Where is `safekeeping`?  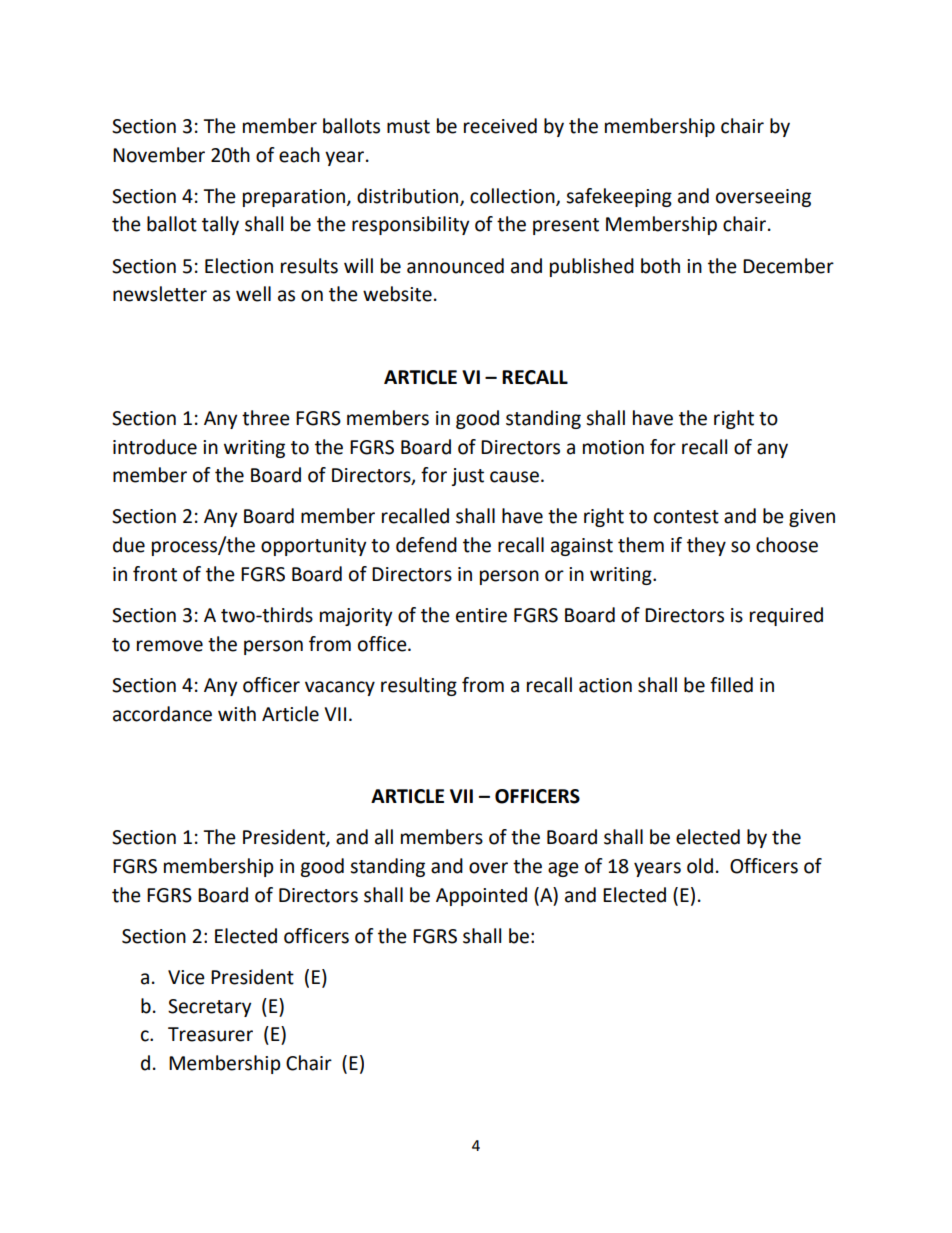
safekeeping is located at coordinates (619, 197).
